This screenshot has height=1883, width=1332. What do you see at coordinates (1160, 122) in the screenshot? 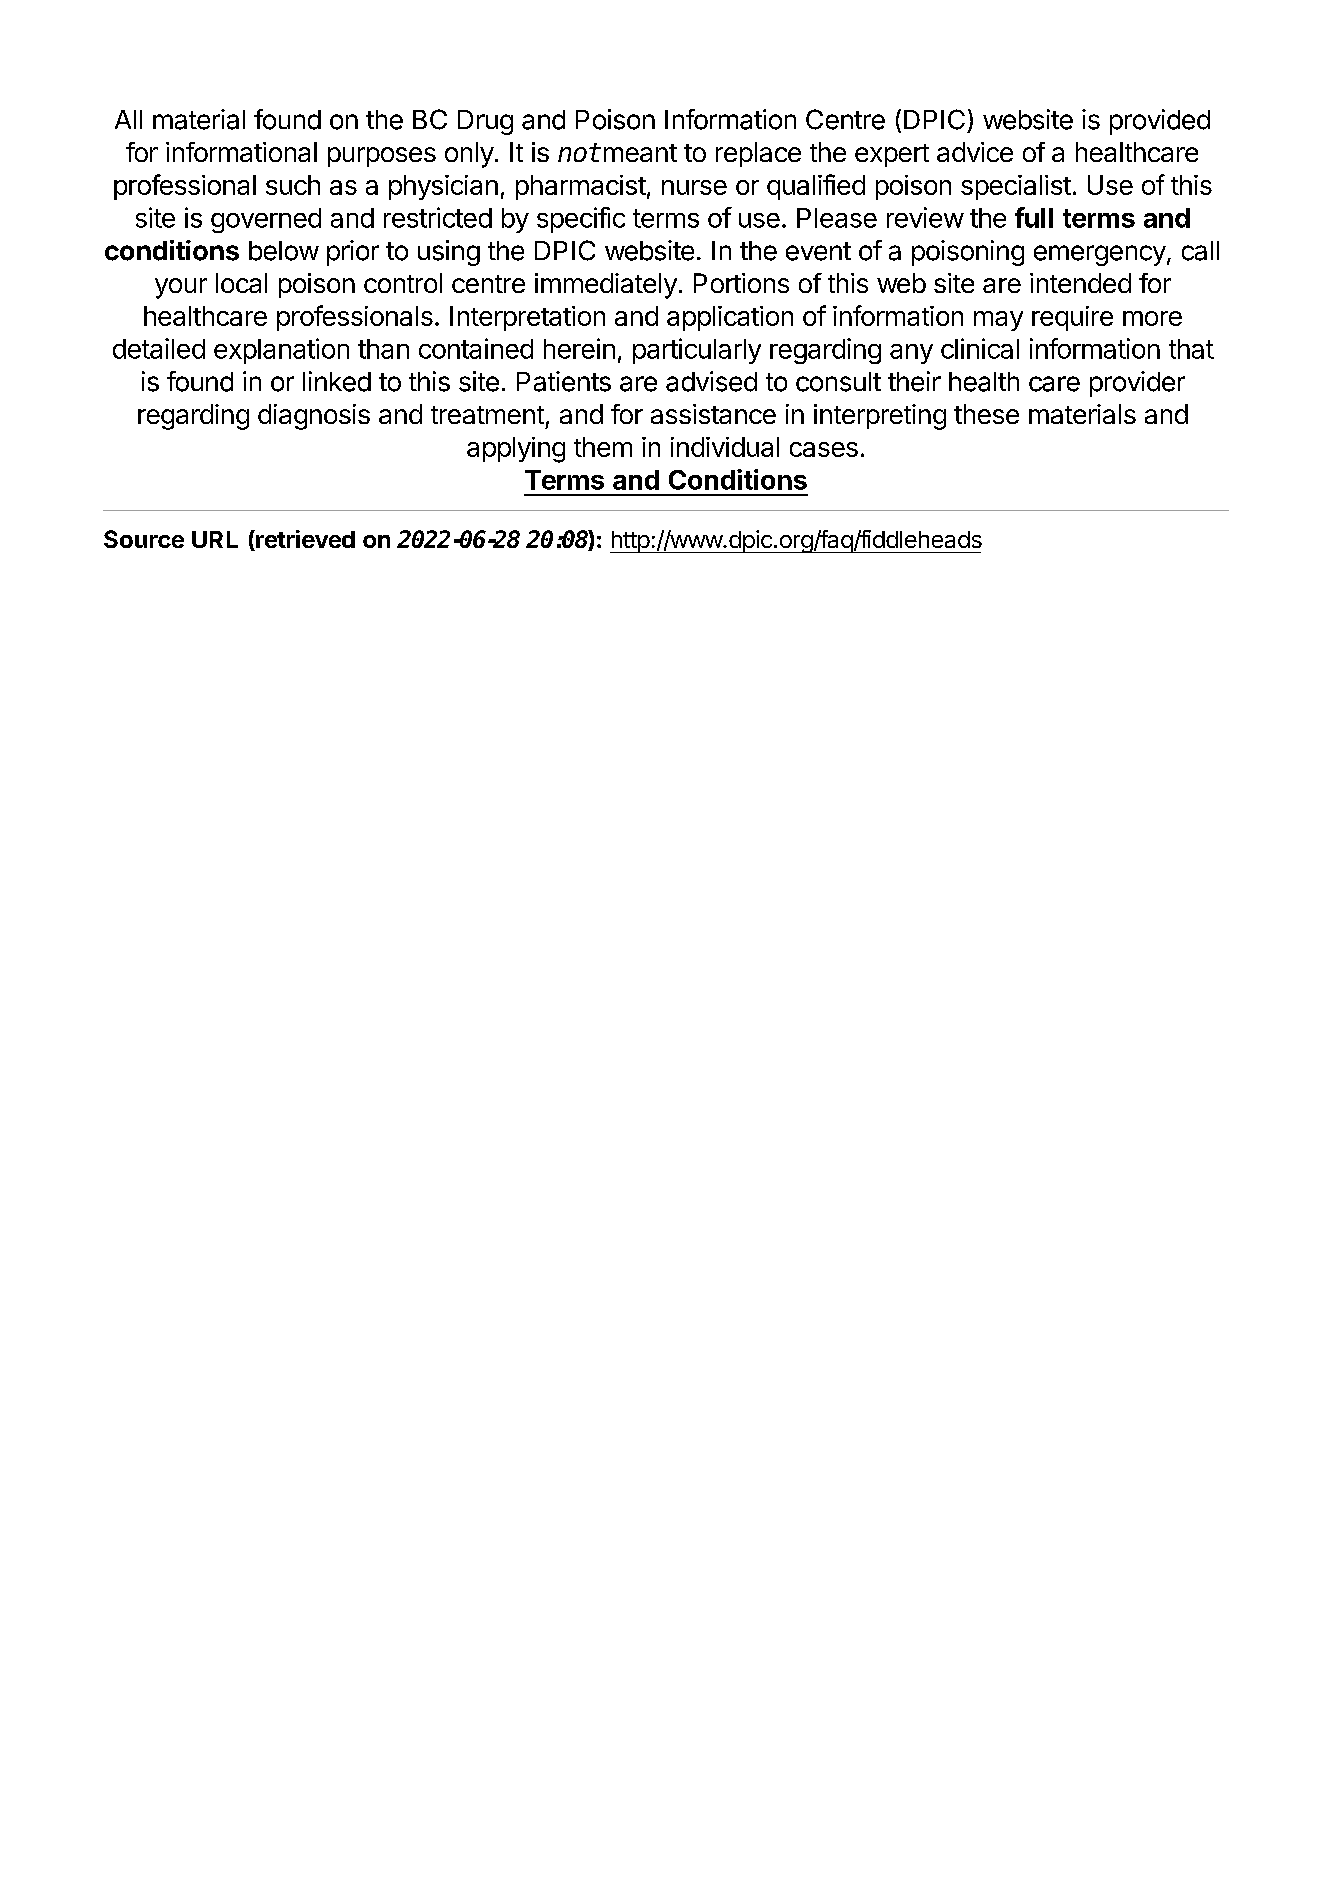
I see `provided` at bounding box center [1160, 122].
